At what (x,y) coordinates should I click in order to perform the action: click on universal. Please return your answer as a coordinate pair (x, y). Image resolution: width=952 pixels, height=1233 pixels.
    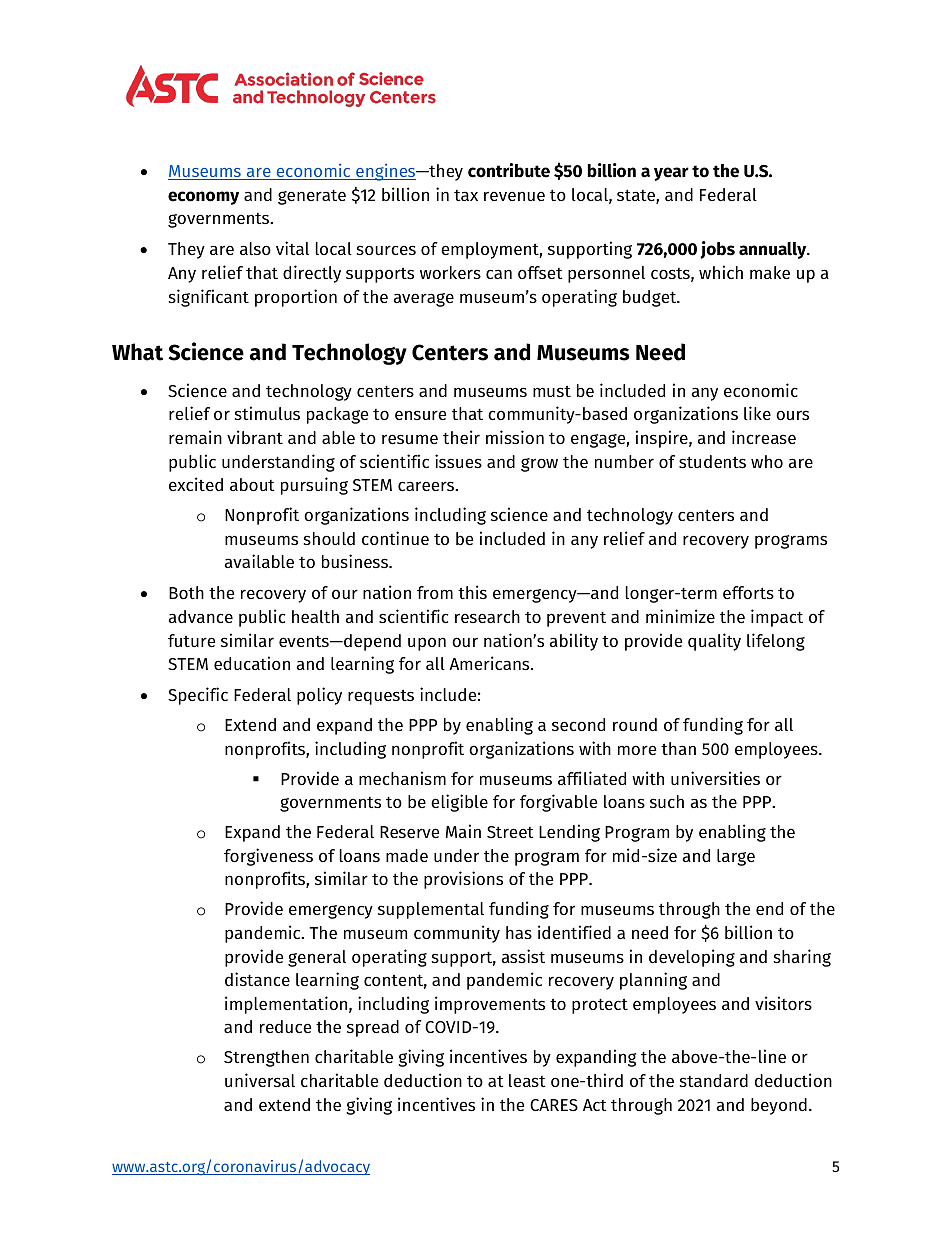
    Looking at the image, I should click on (260, 1080).
